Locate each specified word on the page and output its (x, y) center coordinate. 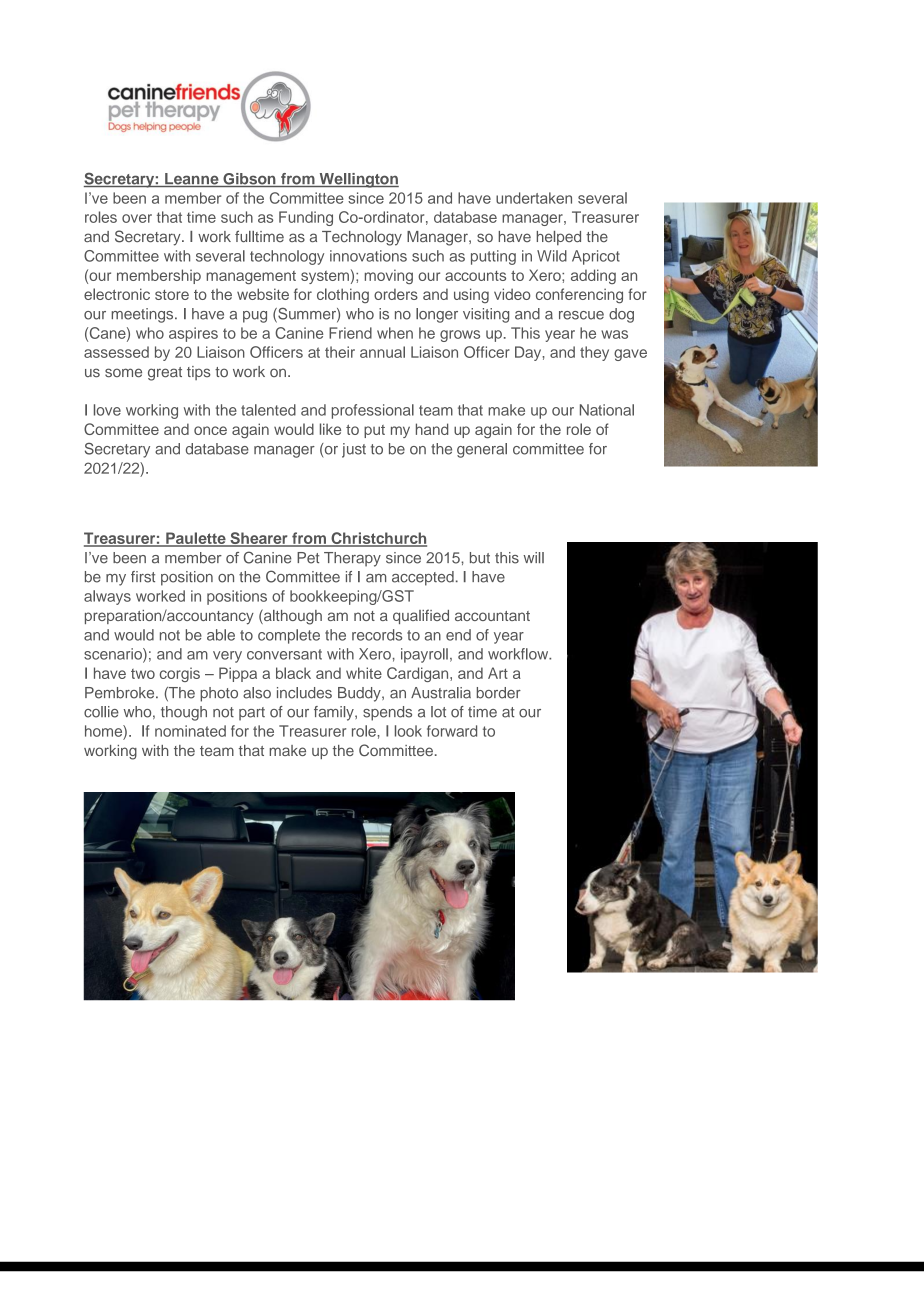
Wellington (358, 180)
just (354, 450)
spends (387, 713)
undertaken (534, 198)
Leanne (192, 180)
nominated (190, 731)
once (210, 430)
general (482, 450)
